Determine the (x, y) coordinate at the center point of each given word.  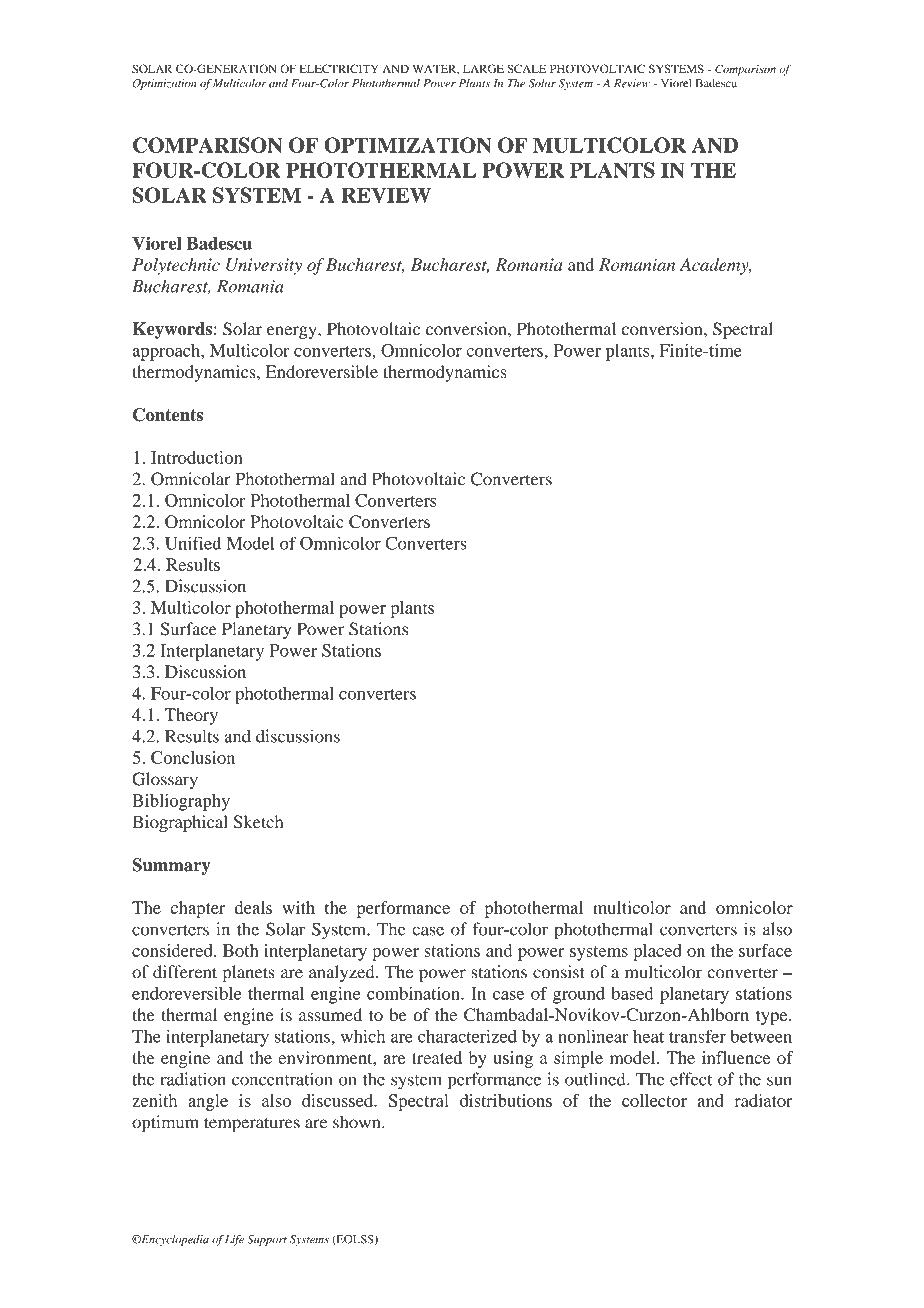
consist (559, 972)
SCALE (526, 68)
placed (657, 952)
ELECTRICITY (339, 68)
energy (293, 332)
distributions (506, 1100)
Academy (715, 266)
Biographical (180, 823)
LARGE (483, 68)
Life (234, 1240)
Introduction (196, 457)
